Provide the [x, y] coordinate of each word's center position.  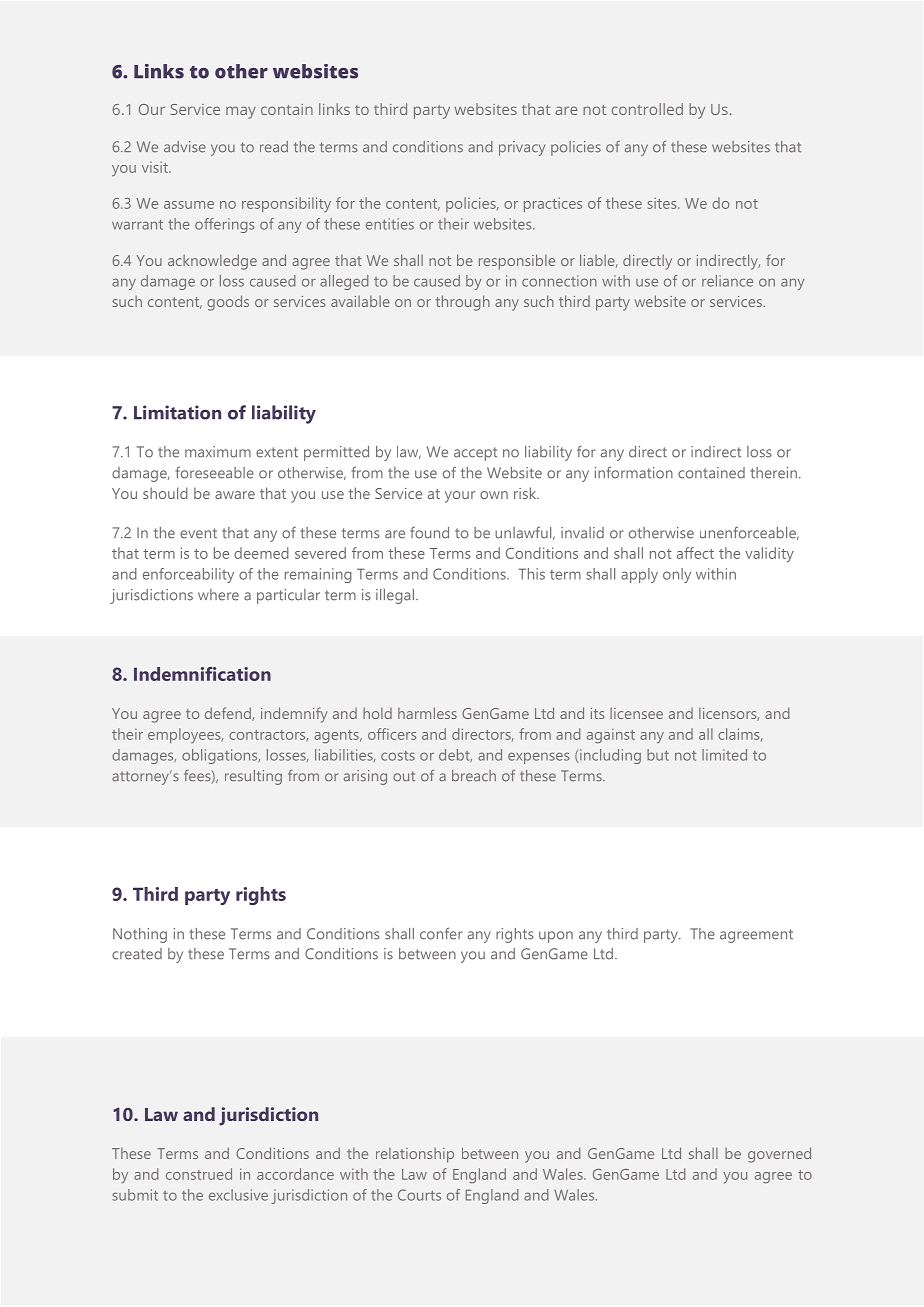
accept [475, 454]
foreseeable [215, 472]
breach [474, 776]
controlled [647, 109]
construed [199, 1174]
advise [185, 147]
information [634, 472]
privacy [522, 148]
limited [724, 755]
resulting [253, 777]
